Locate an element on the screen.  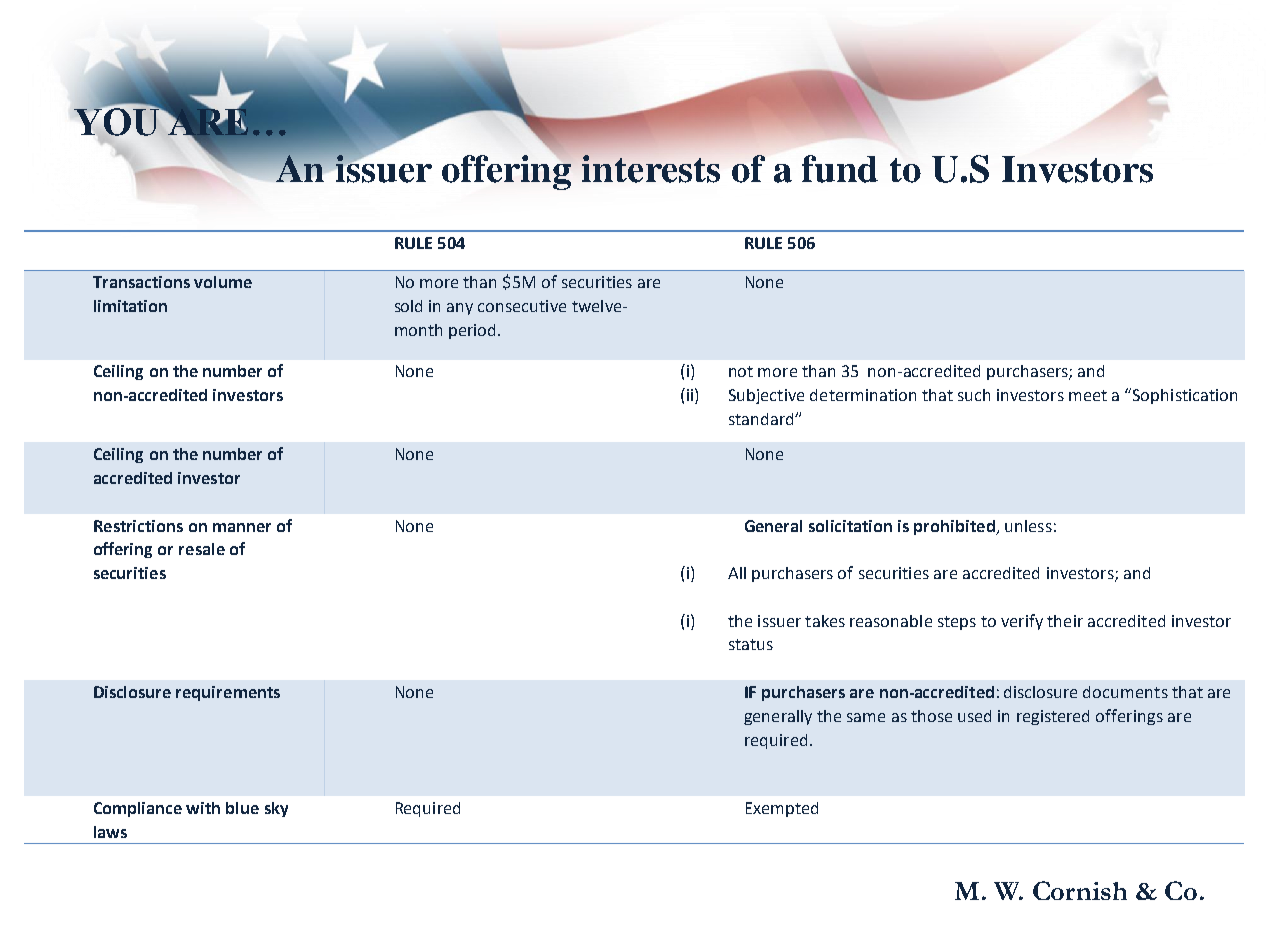
consecutive is located at coordinates (522, 306).
